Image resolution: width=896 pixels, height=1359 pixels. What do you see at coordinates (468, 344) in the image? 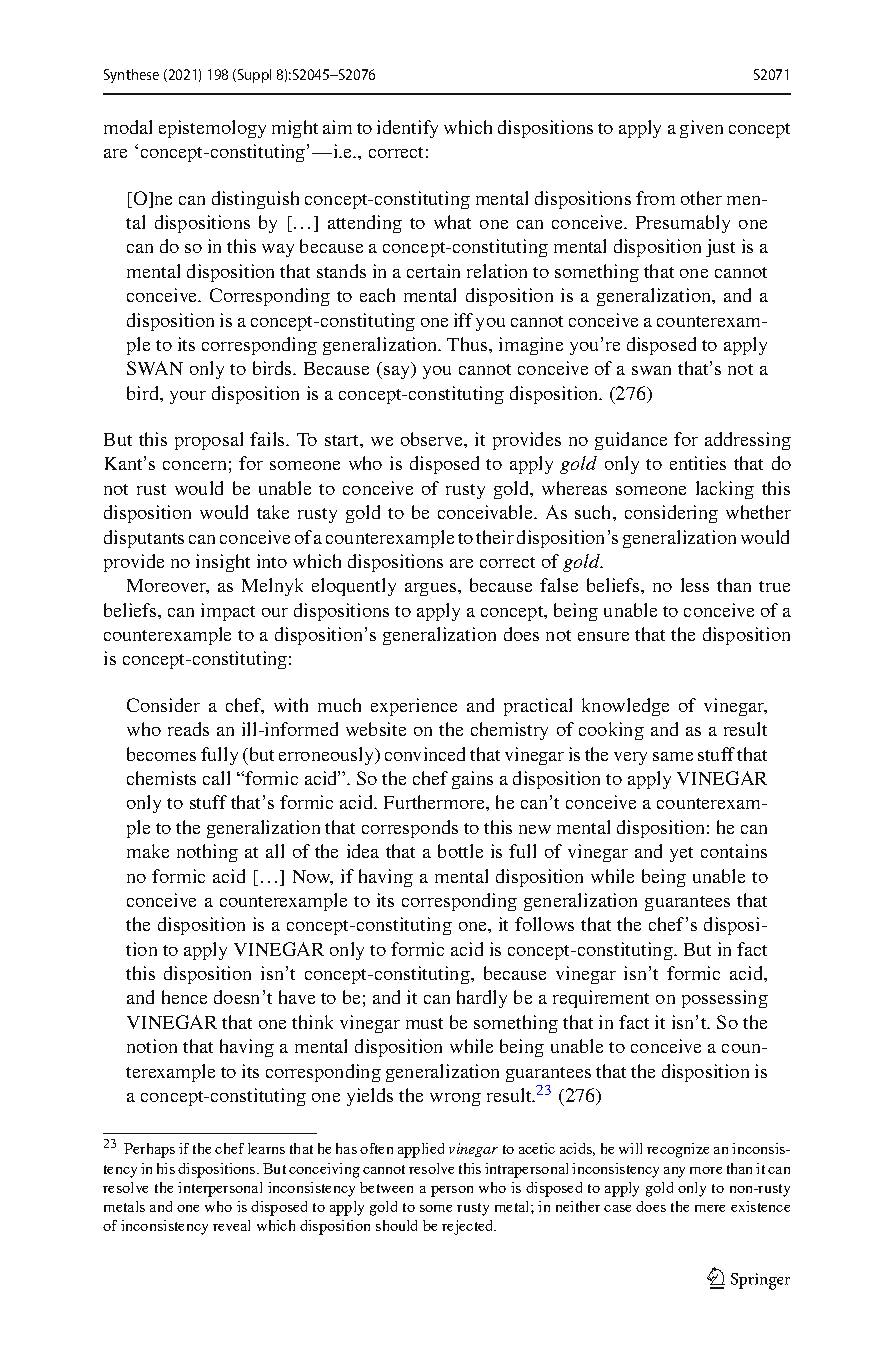
I see `Thus` at bounding box center [468, 344].
